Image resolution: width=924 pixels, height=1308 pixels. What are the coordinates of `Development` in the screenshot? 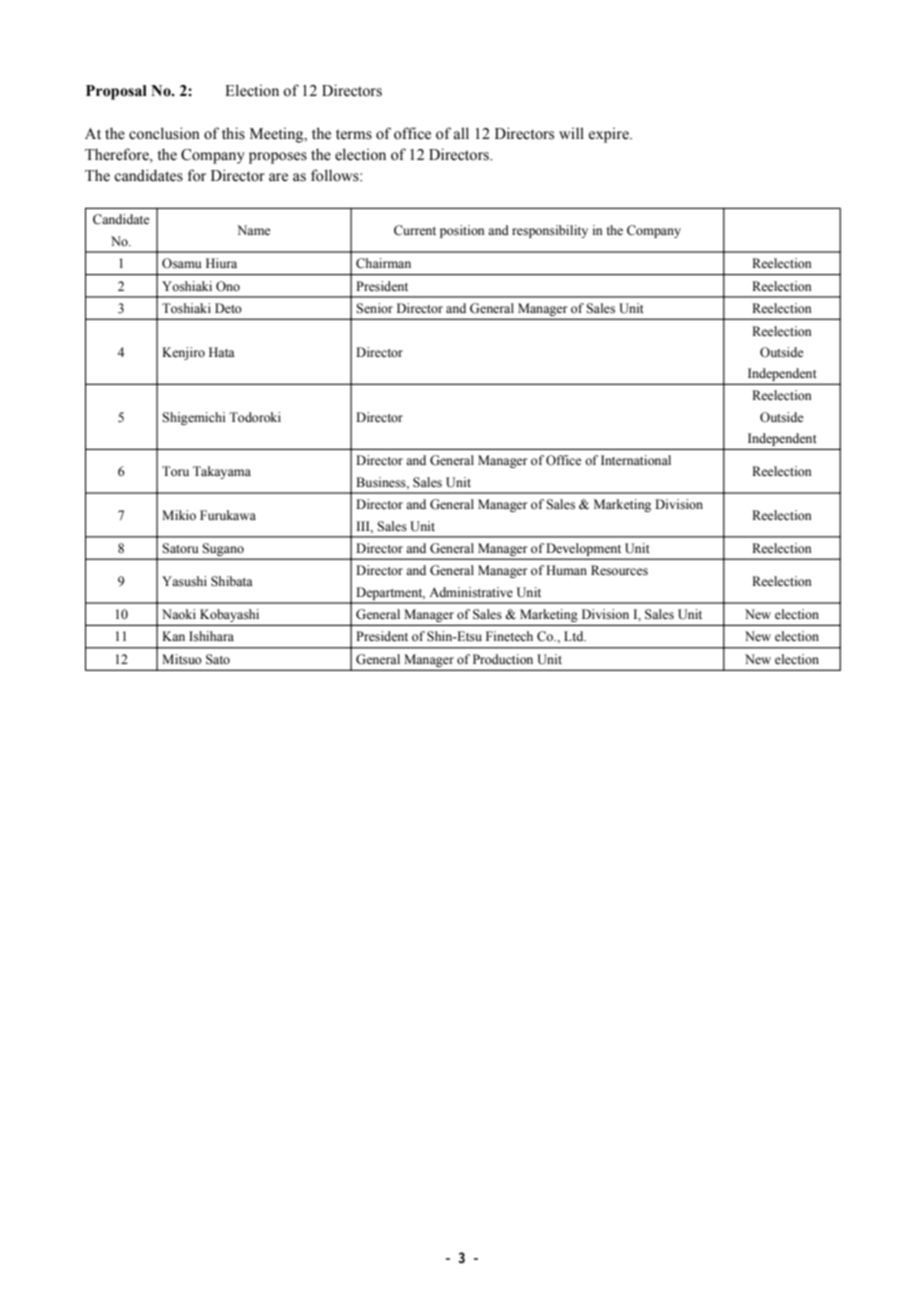 It's located at (584, 549).
